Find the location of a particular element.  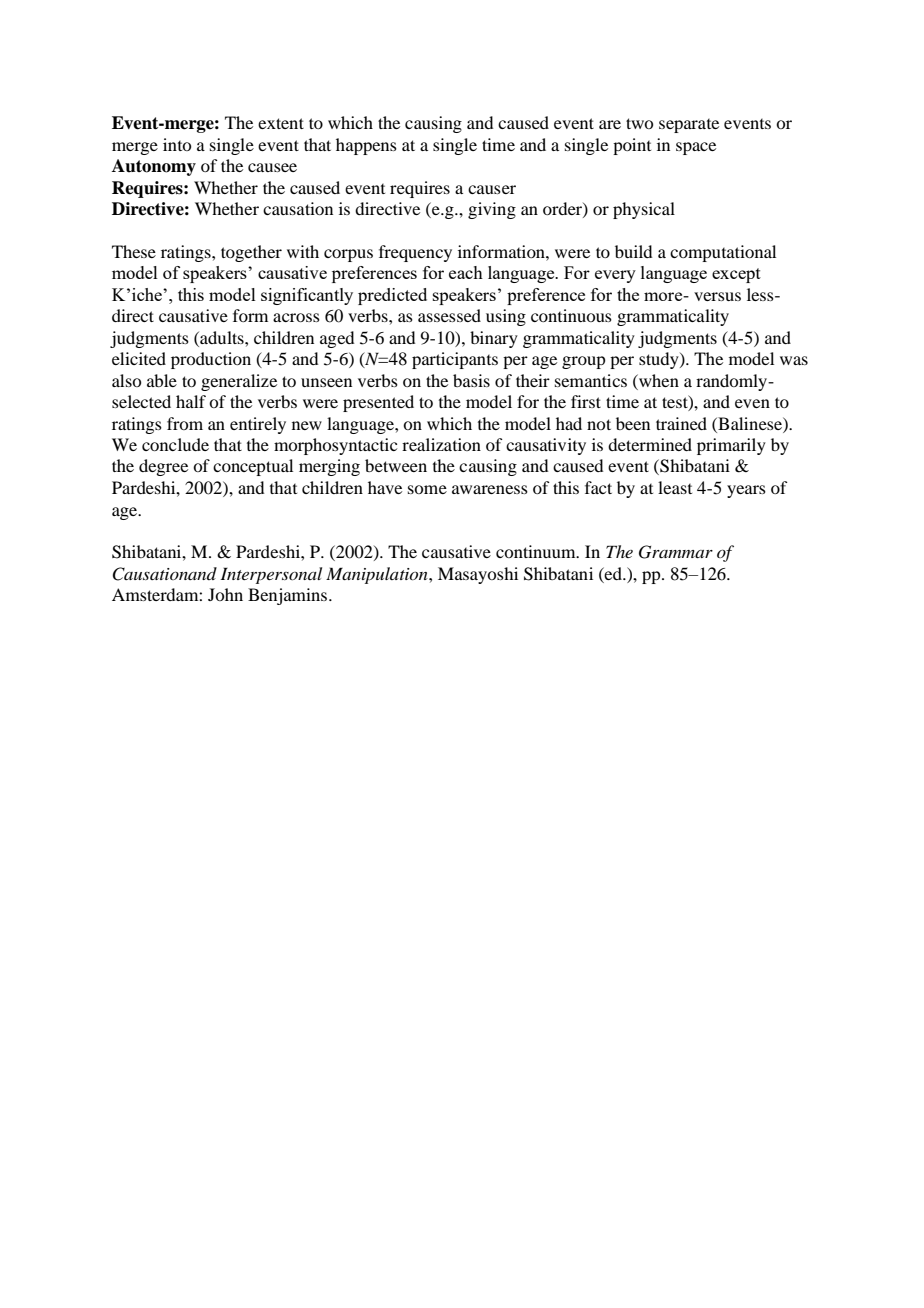

production is located at coordinates (211, 360).
